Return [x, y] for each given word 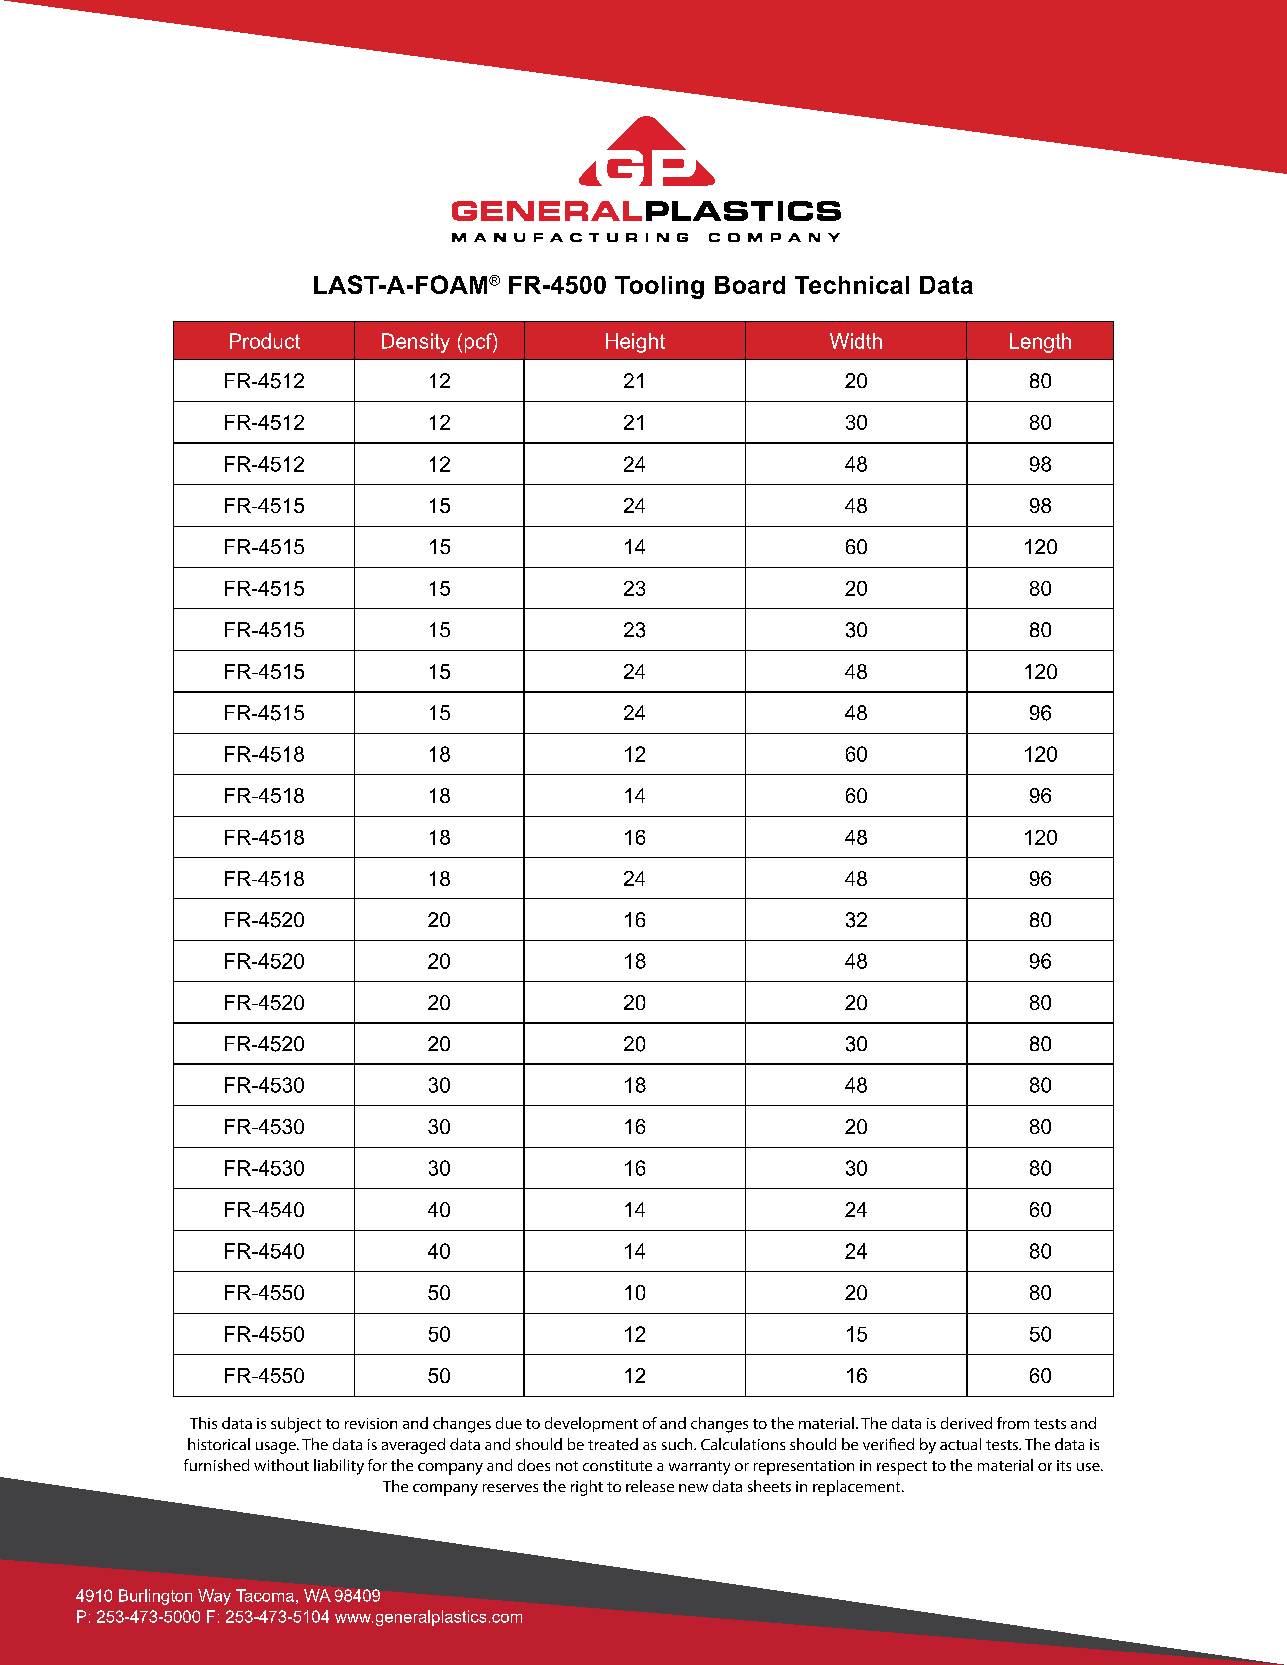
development [591, 1424]
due [509, 1423]
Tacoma [265, 1595]
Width [856, 341]
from [1013, 1423]
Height [635, 343]
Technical [852, 285]
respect [902, 1468]
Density [416, 343]
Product [265, 341]
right [587, 1488]
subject [296, 1425]
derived [966, 1423]
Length [1040, 343]
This [203, 1423]
